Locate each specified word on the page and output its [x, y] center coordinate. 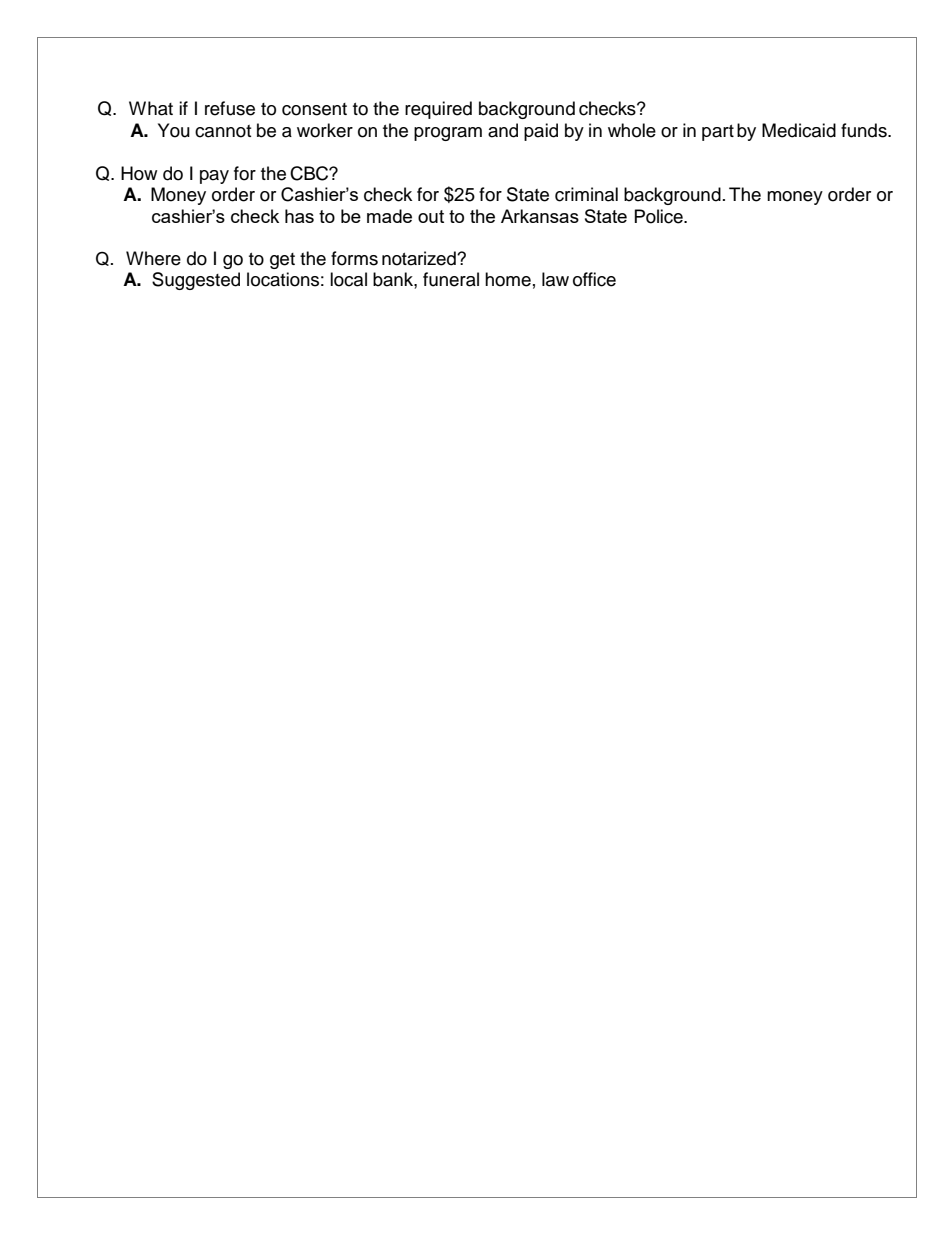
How [139, 173]
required [438, 110]
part [718, 133]
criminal [586, 194]
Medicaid [799, 130]
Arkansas [540, 216]
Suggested [196, 281]
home [508, 279]
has [299, 216]
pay [214, 177]
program [448, 134]
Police [660, 216]
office [594, 279]
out [431, 216]
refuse [230, 108]
